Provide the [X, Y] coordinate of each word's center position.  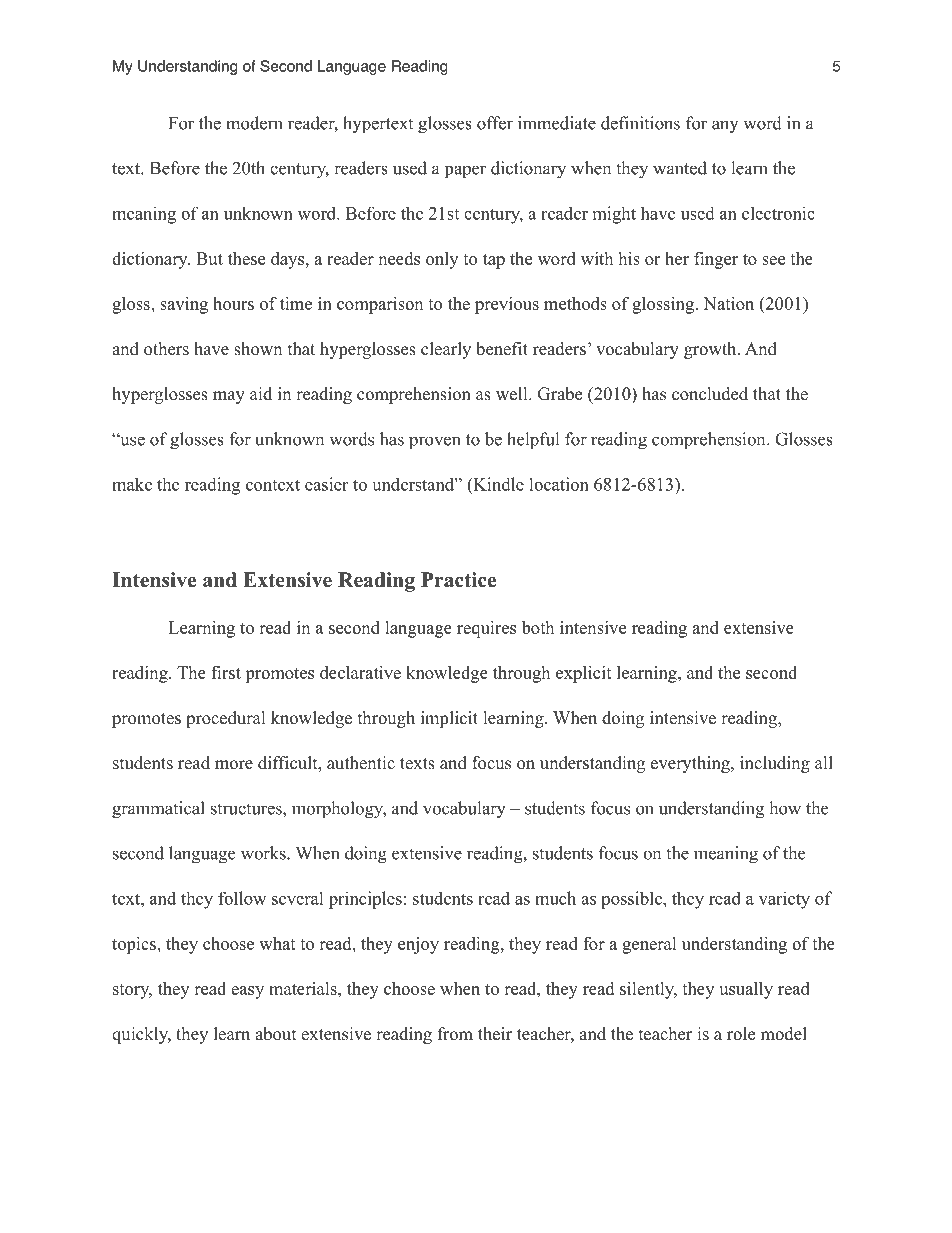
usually [746, 990]
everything [691, 764]
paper [465, 172]
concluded [710, 394]
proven [434, 442]
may [229, 397]
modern [254, 123]
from [455, 1034]
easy [247, 992]
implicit [449, 719]
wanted [680, 168]
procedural [226, 719]
